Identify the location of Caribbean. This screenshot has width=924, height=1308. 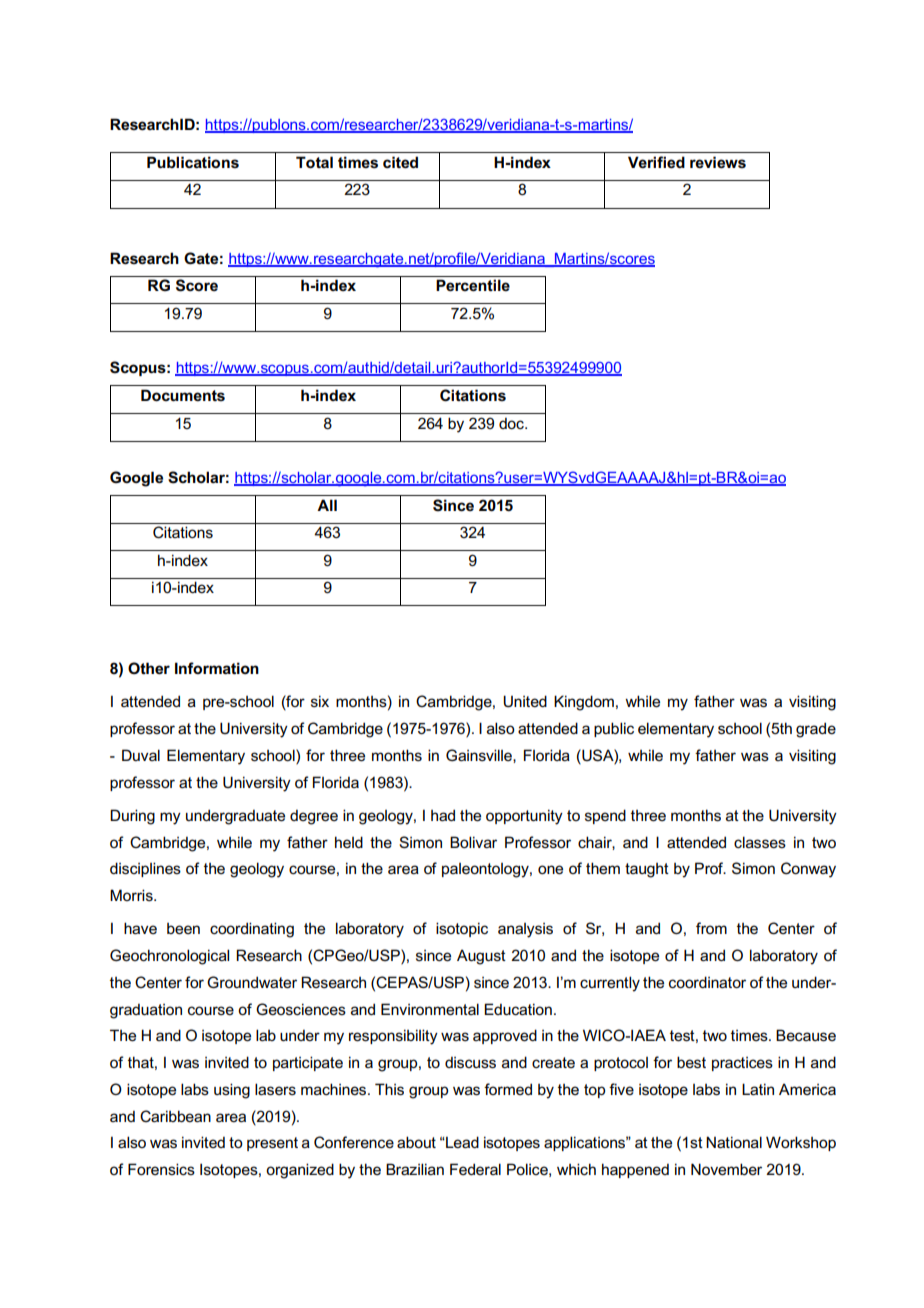
(175, 1116).
